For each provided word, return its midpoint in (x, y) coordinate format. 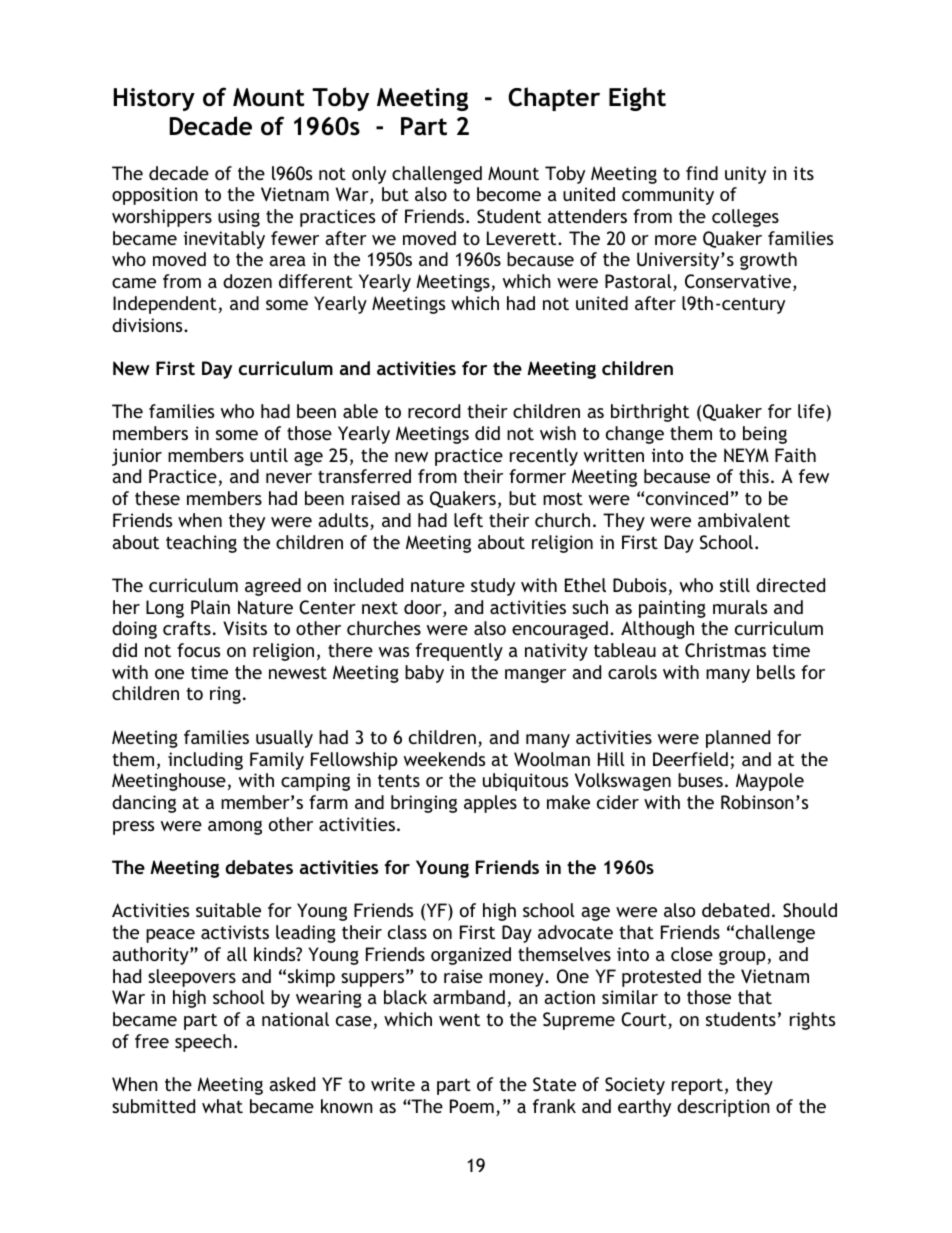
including (205, 761)
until (269, 455)
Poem (472, 1106)
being (765, 435)
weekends (444, 759)
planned (738, 739)
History (154, 99)
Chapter (554, 99)
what (222, 1106)
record (434, 411)
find (702, 173)
